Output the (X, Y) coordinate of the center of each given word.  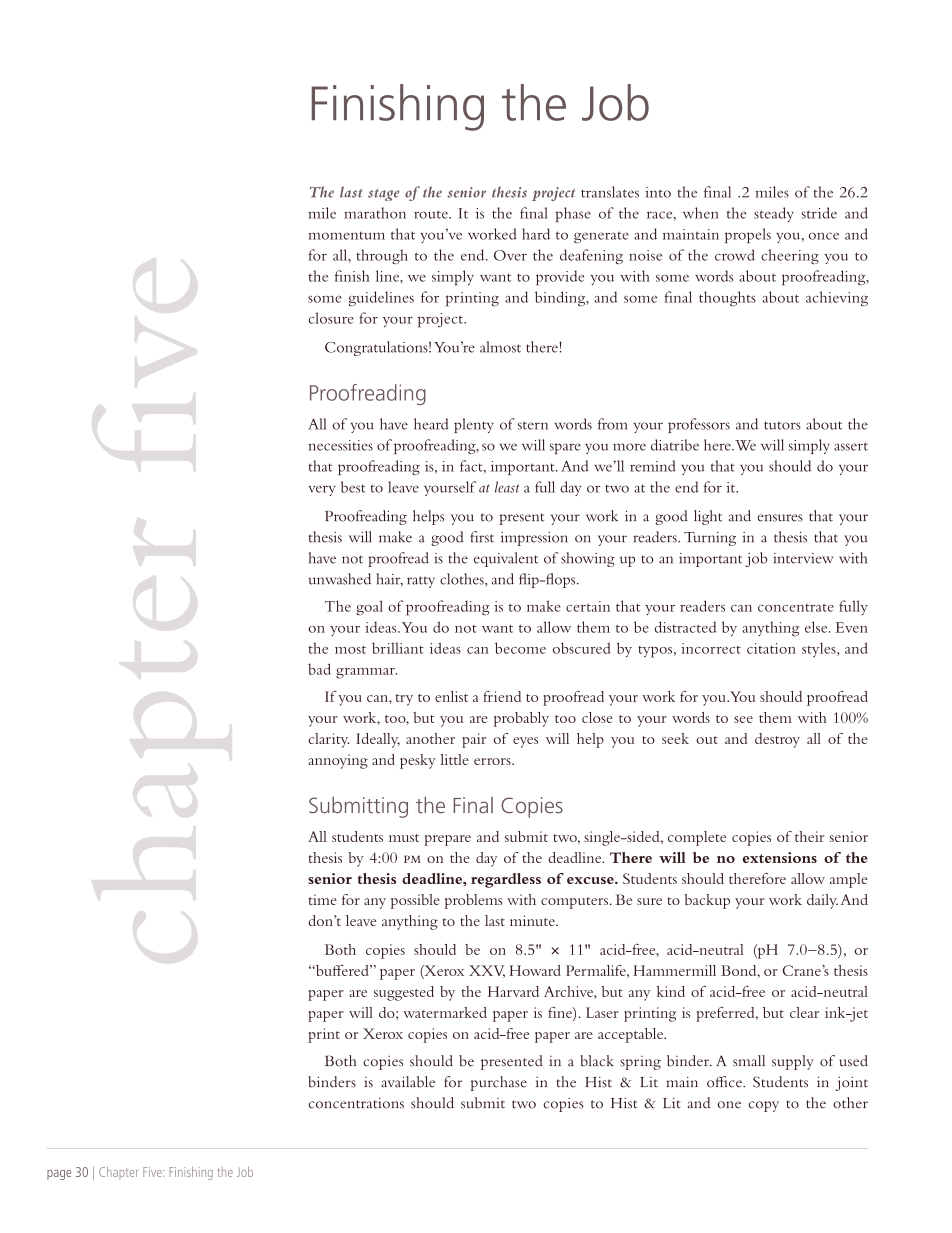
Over (510, 255)
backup (707, 901)
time (323, 899)
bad (319, 669)
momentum (346, 236)
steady (774, 214)
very (322, 490)
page (59, 1175)
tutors (782, 425)
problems (474, 901)
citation (771, 648)
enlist (451, 696)
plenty (474, 425)
